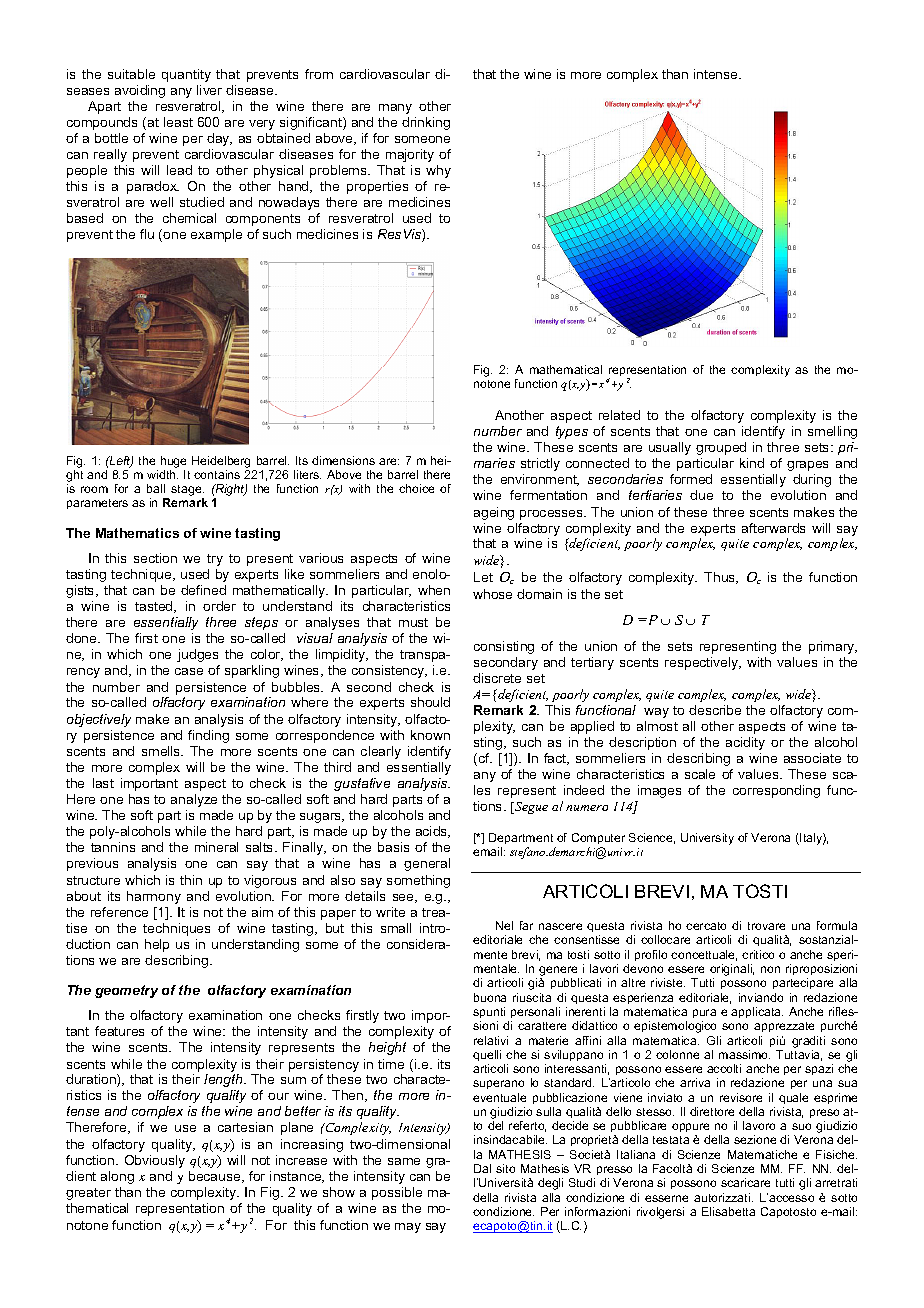 This screenshot has height=1308, width=924. I want to click on judges, so click(197, 655).
